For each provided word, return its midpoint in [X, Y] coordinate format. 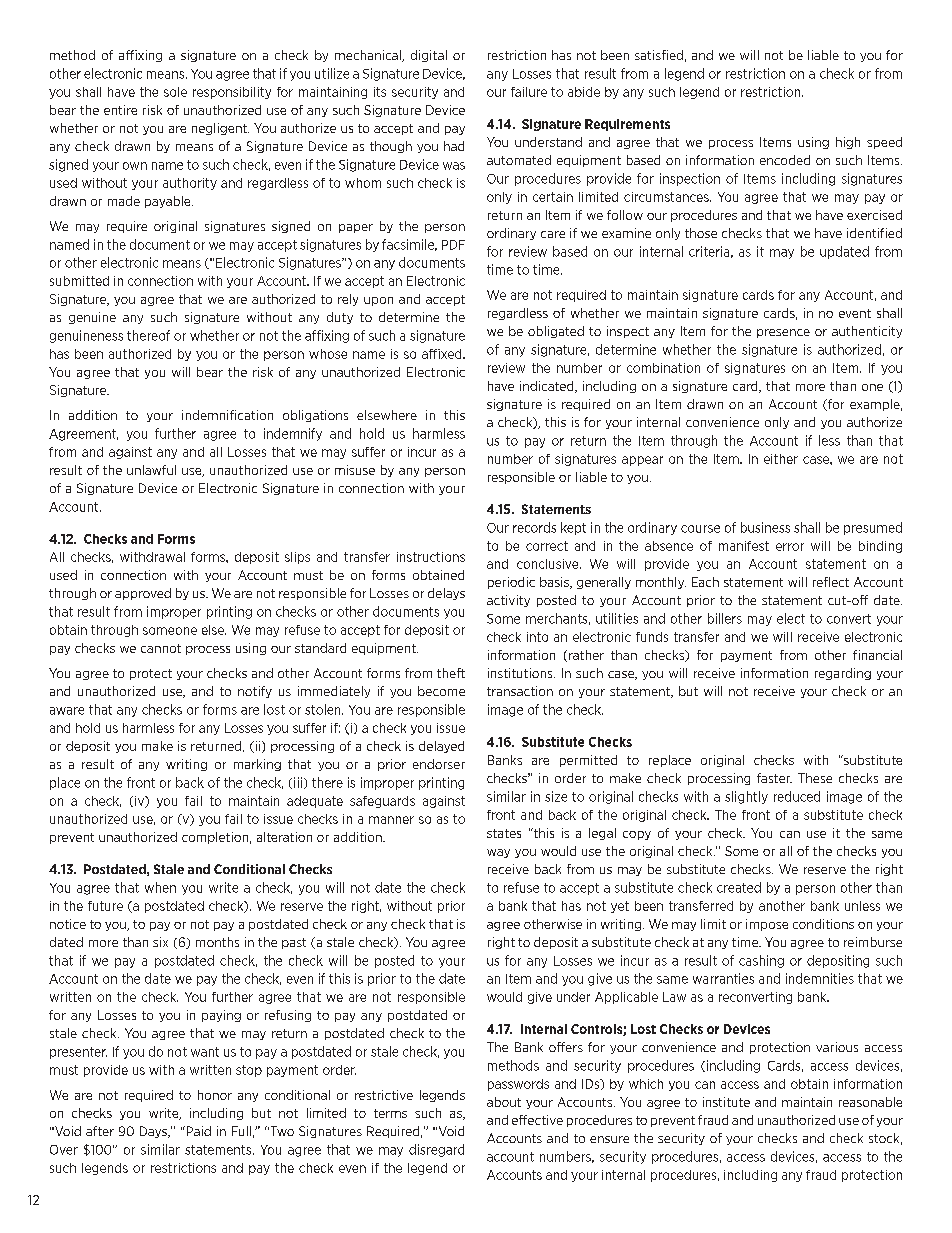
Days [154, 1132]
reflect [831, 582]
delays [446, 594]
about [504, 1102]
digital [429, 56]
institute [726, 1102]
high [848, 143]
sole [175, 92]
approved [143, 594]
